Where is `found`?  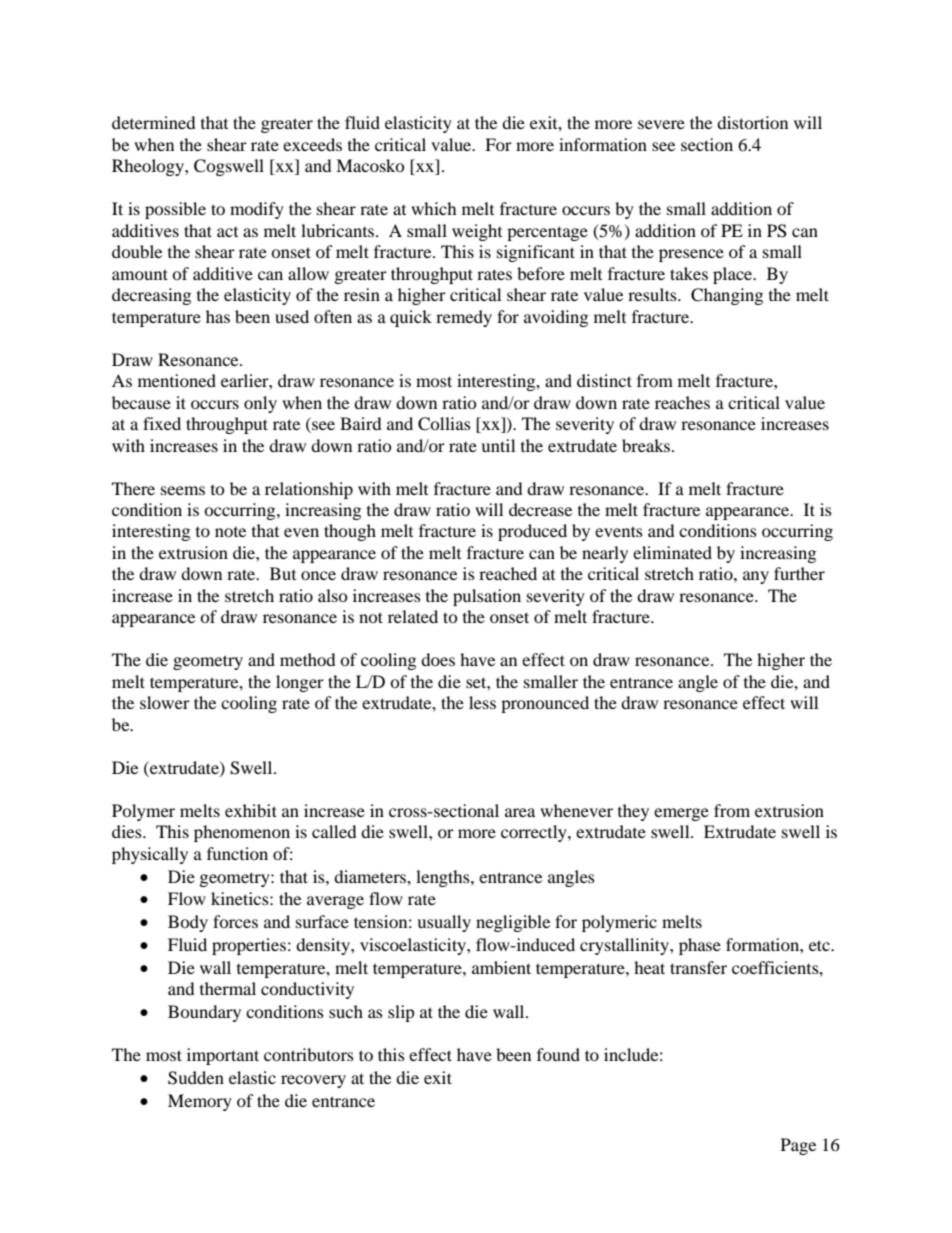 found is located at coordinates (558, 1054).
